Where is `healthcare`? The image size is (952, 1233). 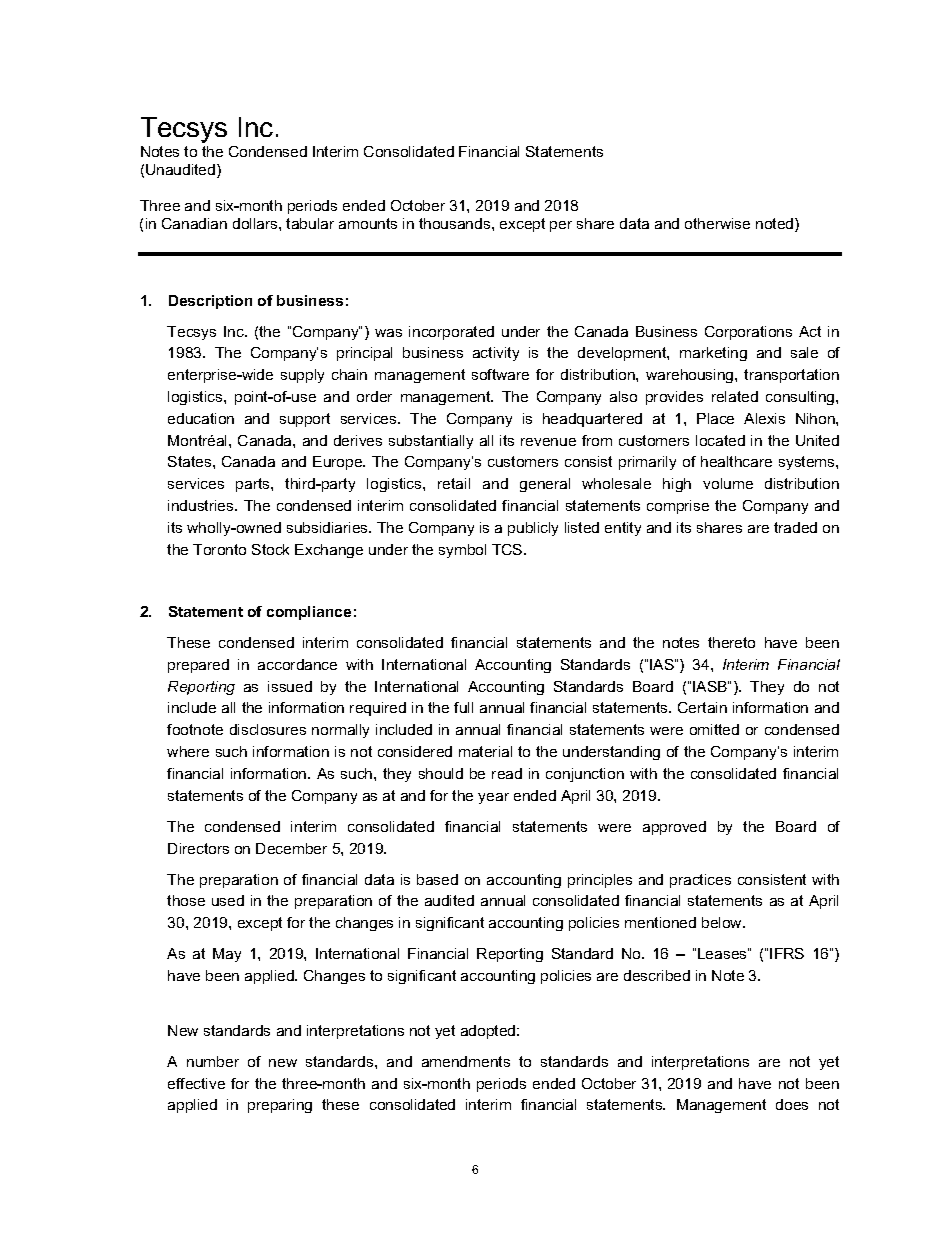 healthcare is located at coordinates (736, 461).
